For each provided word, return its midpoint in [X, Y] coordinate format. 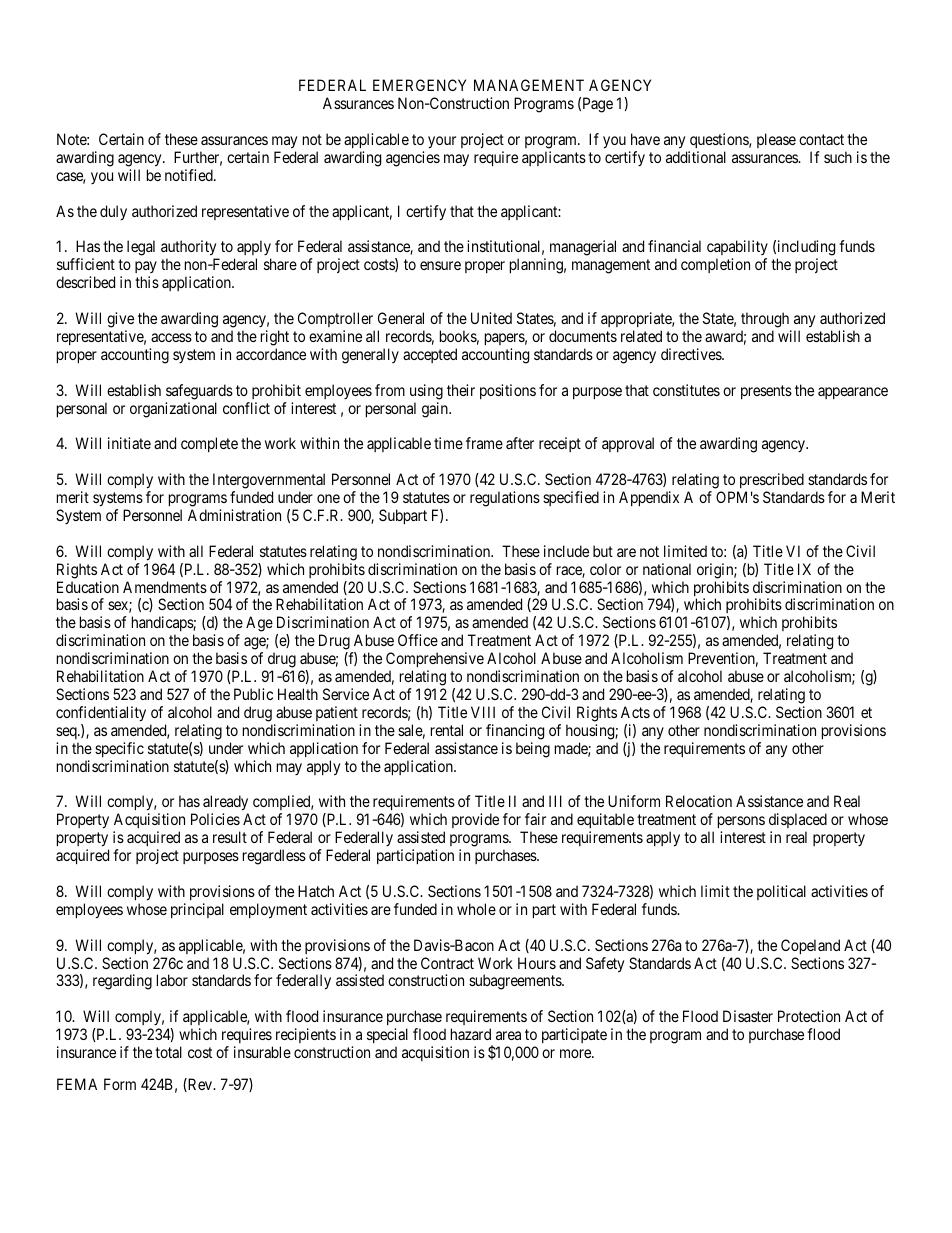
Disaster [748, 1016]
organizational [173, 410]
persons [741, 824]
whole [476, 909]
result [230, 837]
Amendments [165, 587]
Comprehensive [435, 661]
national [667, 569]
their [461, 390]
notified [190, 175]
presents [766, 392]
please [776, 140]
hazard [471, 1034]
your [442, 142]
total [168, 1052]
